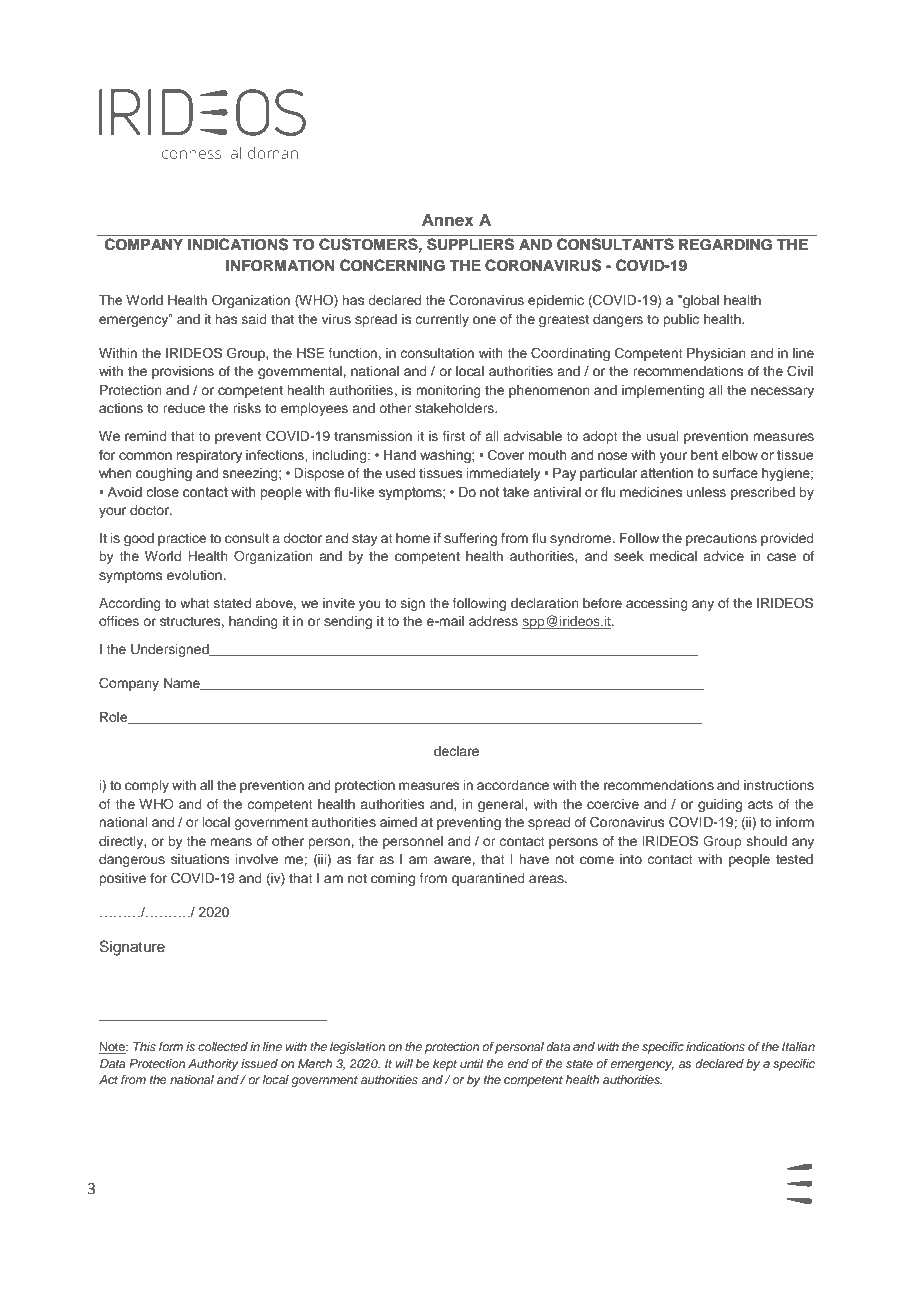  What do you see at coordinates (471, 1063) in the screenshot?
I see `until` at bounding box center [471, 1063].
